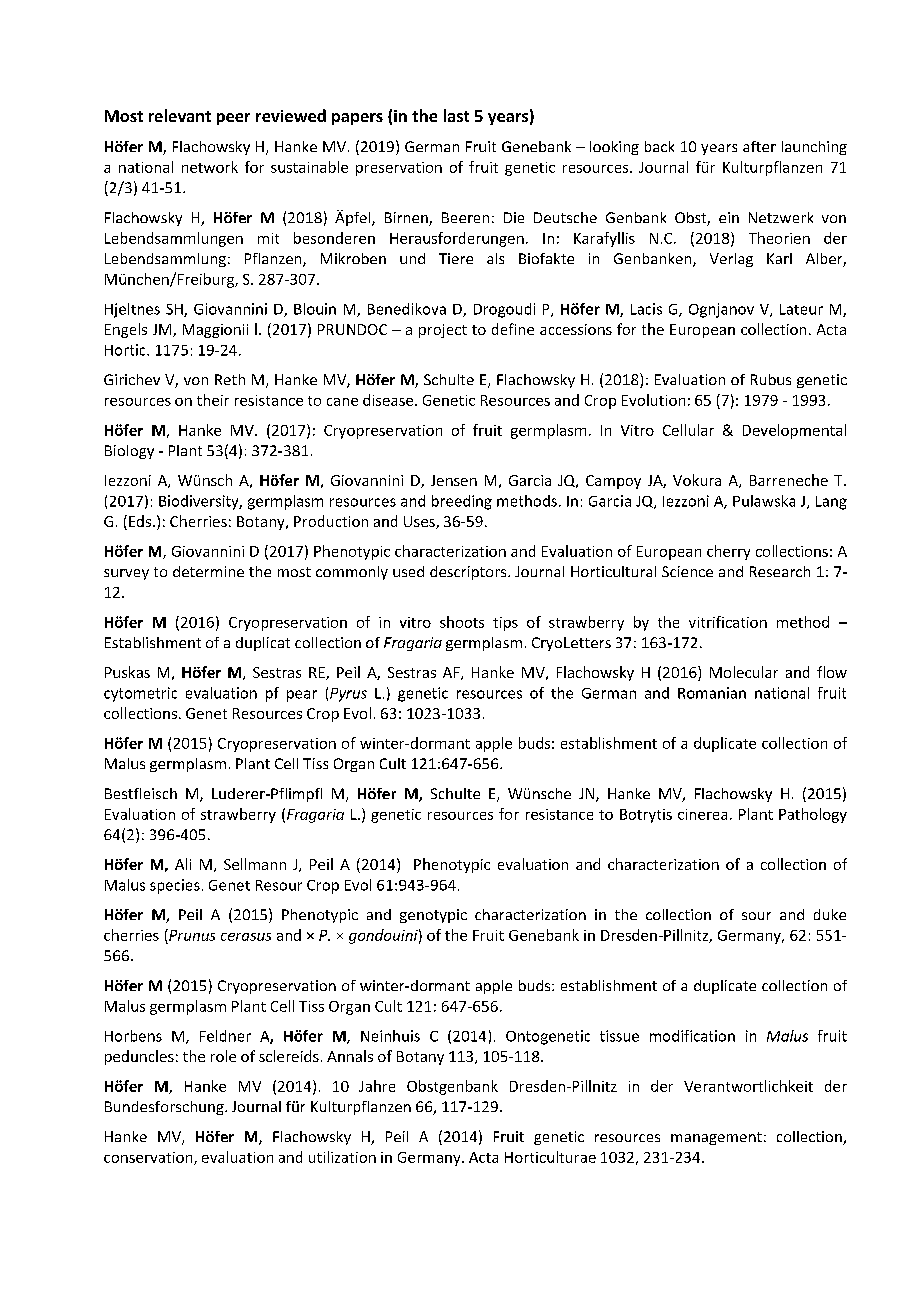 The width and height of the page is (924, 1308). What do you see at coordinates (175, 886) in the page?
I see `species` at bounding box center [175, 886].
